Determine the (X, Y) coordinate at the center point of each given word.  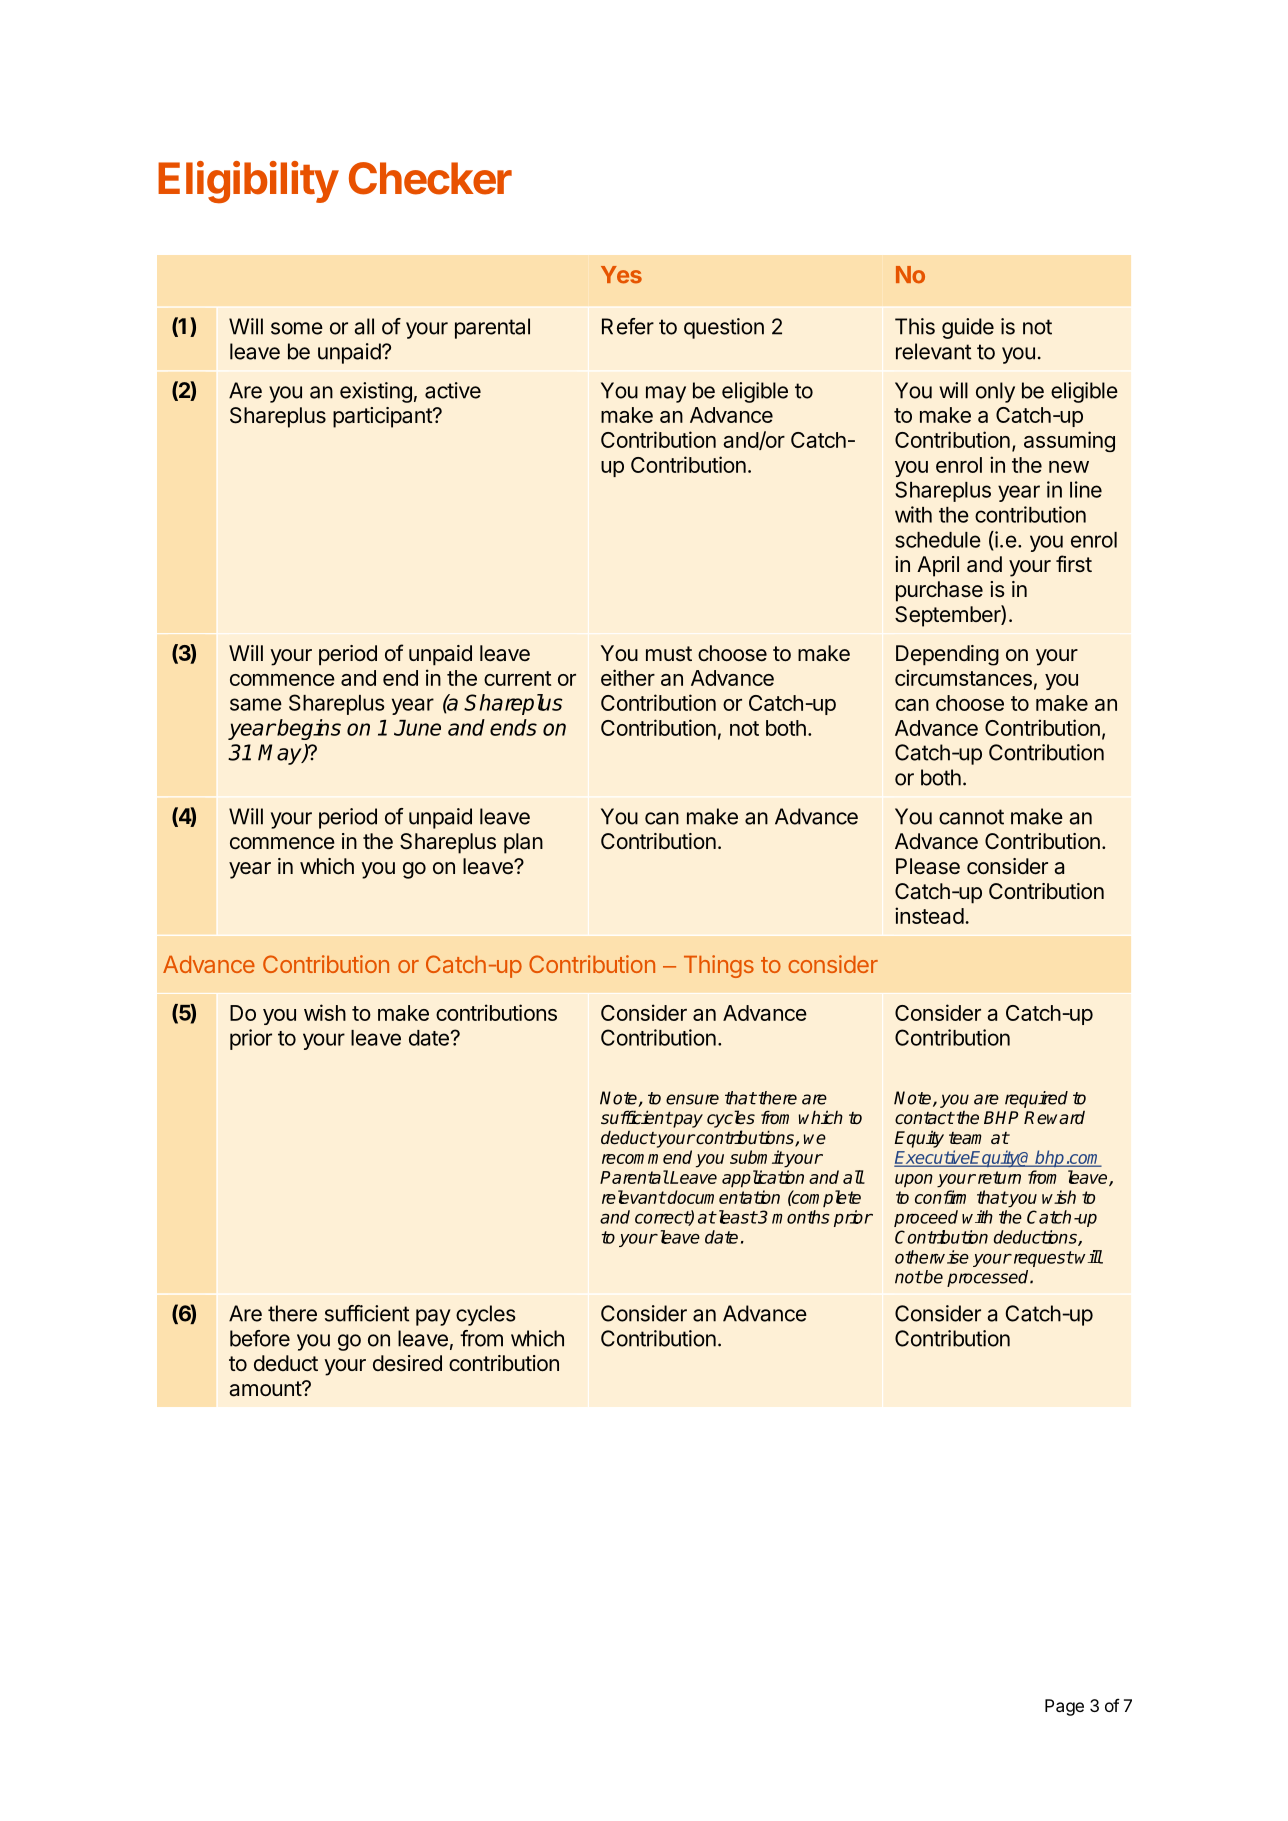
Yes (621, 275)
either (628, 677)
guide (968, 328)
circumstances (963, 677)
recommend (647, 1157)
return (998, 1177)
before (260, 1338)
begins (308, 729)
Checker (430, 178)
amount (266, 1389)
